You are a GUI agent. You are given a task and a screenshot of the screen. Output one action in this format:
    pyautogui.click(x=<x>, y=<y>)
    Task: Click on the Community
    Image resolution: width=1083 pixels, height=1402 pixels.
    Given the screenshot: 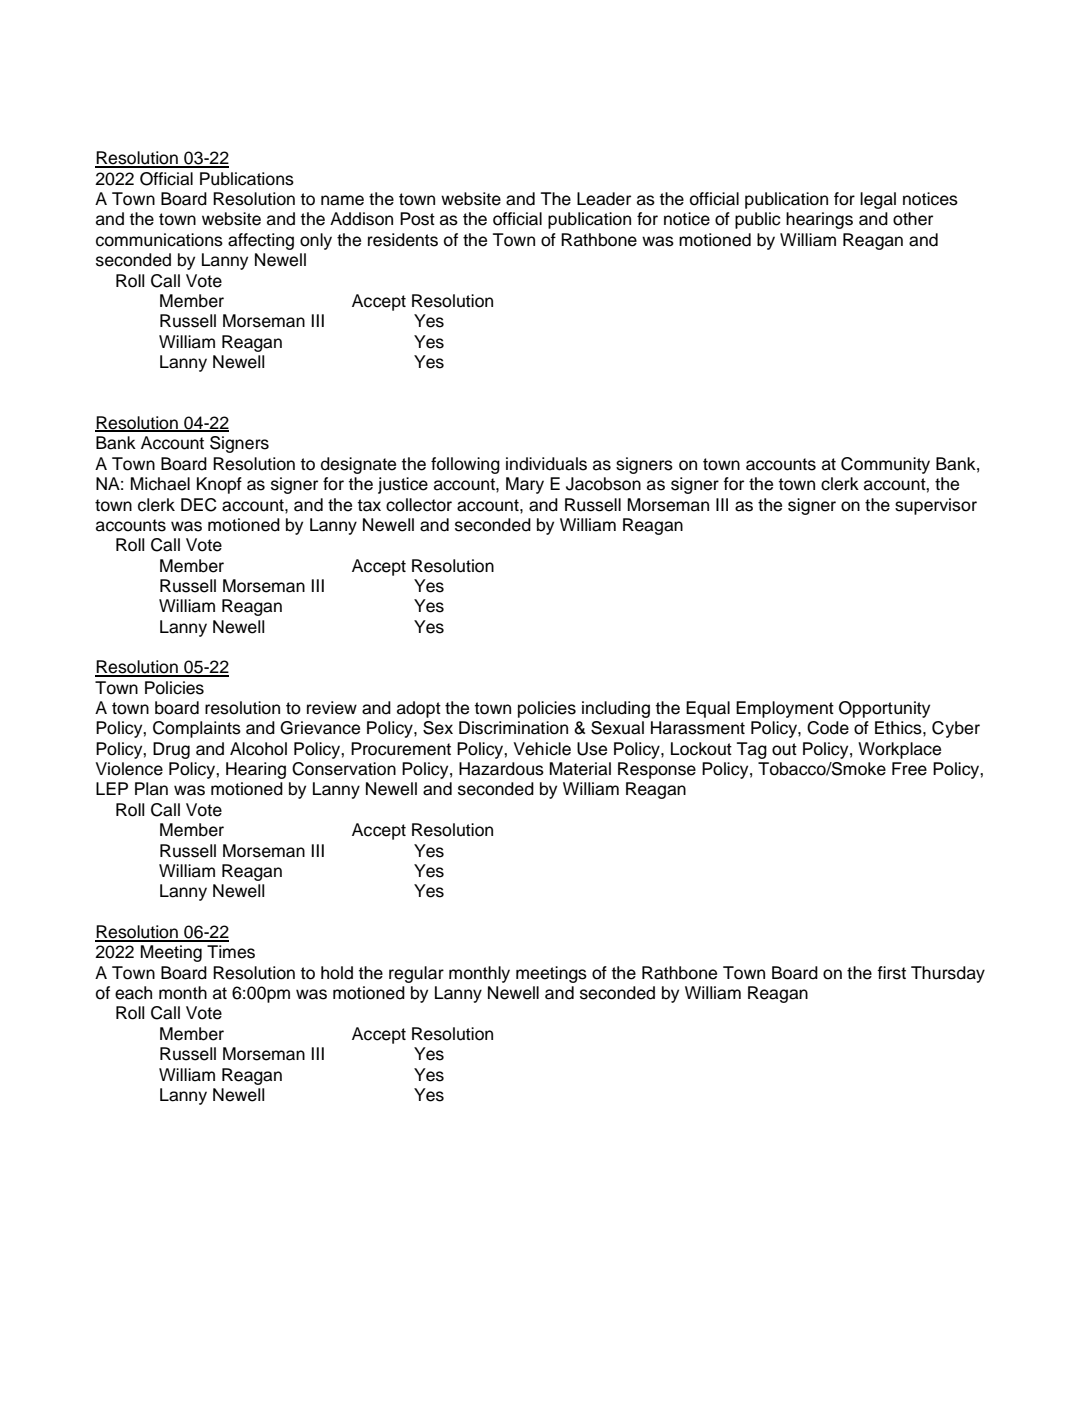 What is the action you would take?
    pyautogui.click(x=885, y=465)
